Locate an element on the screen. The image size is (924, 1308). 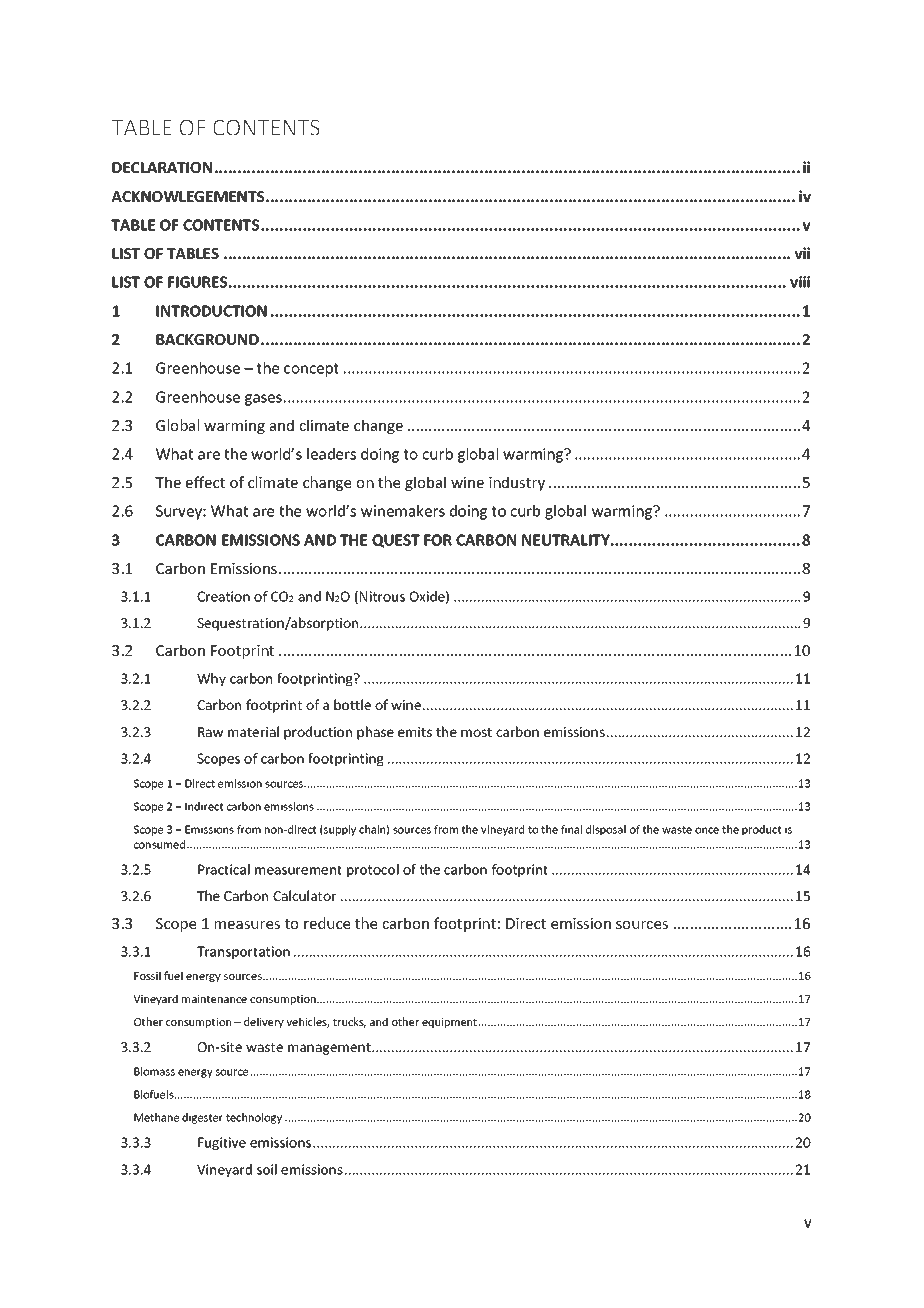
disposal is located at coordinates (606, 830).
